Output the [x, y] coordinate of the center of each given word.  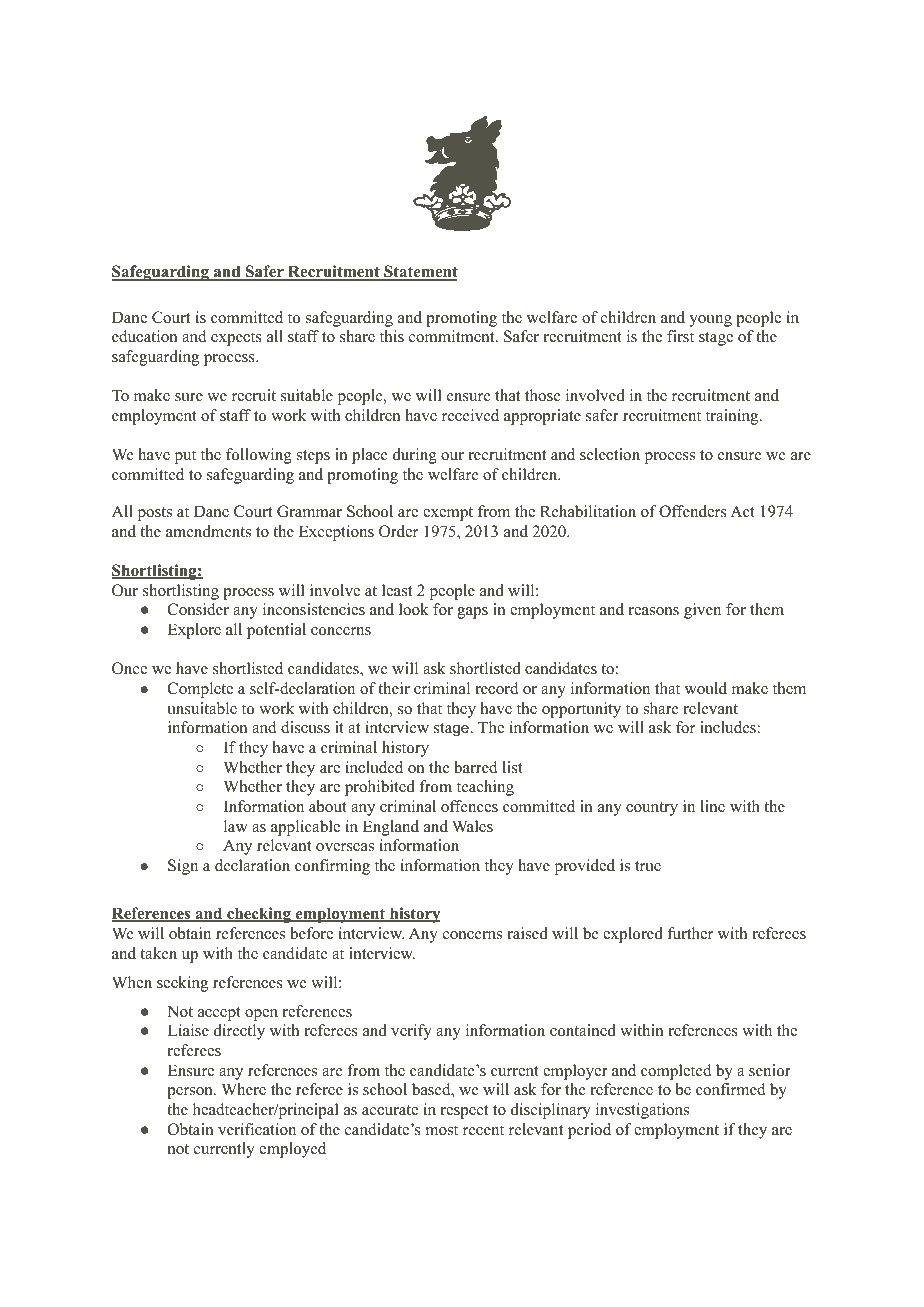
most [442, 1130]
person [191, 1093]
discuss [305, 727]
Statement [420, 273]
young [710, 321]
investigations [642, 1111]
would [706, 688]
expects [236, 339]
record [497, 688]
